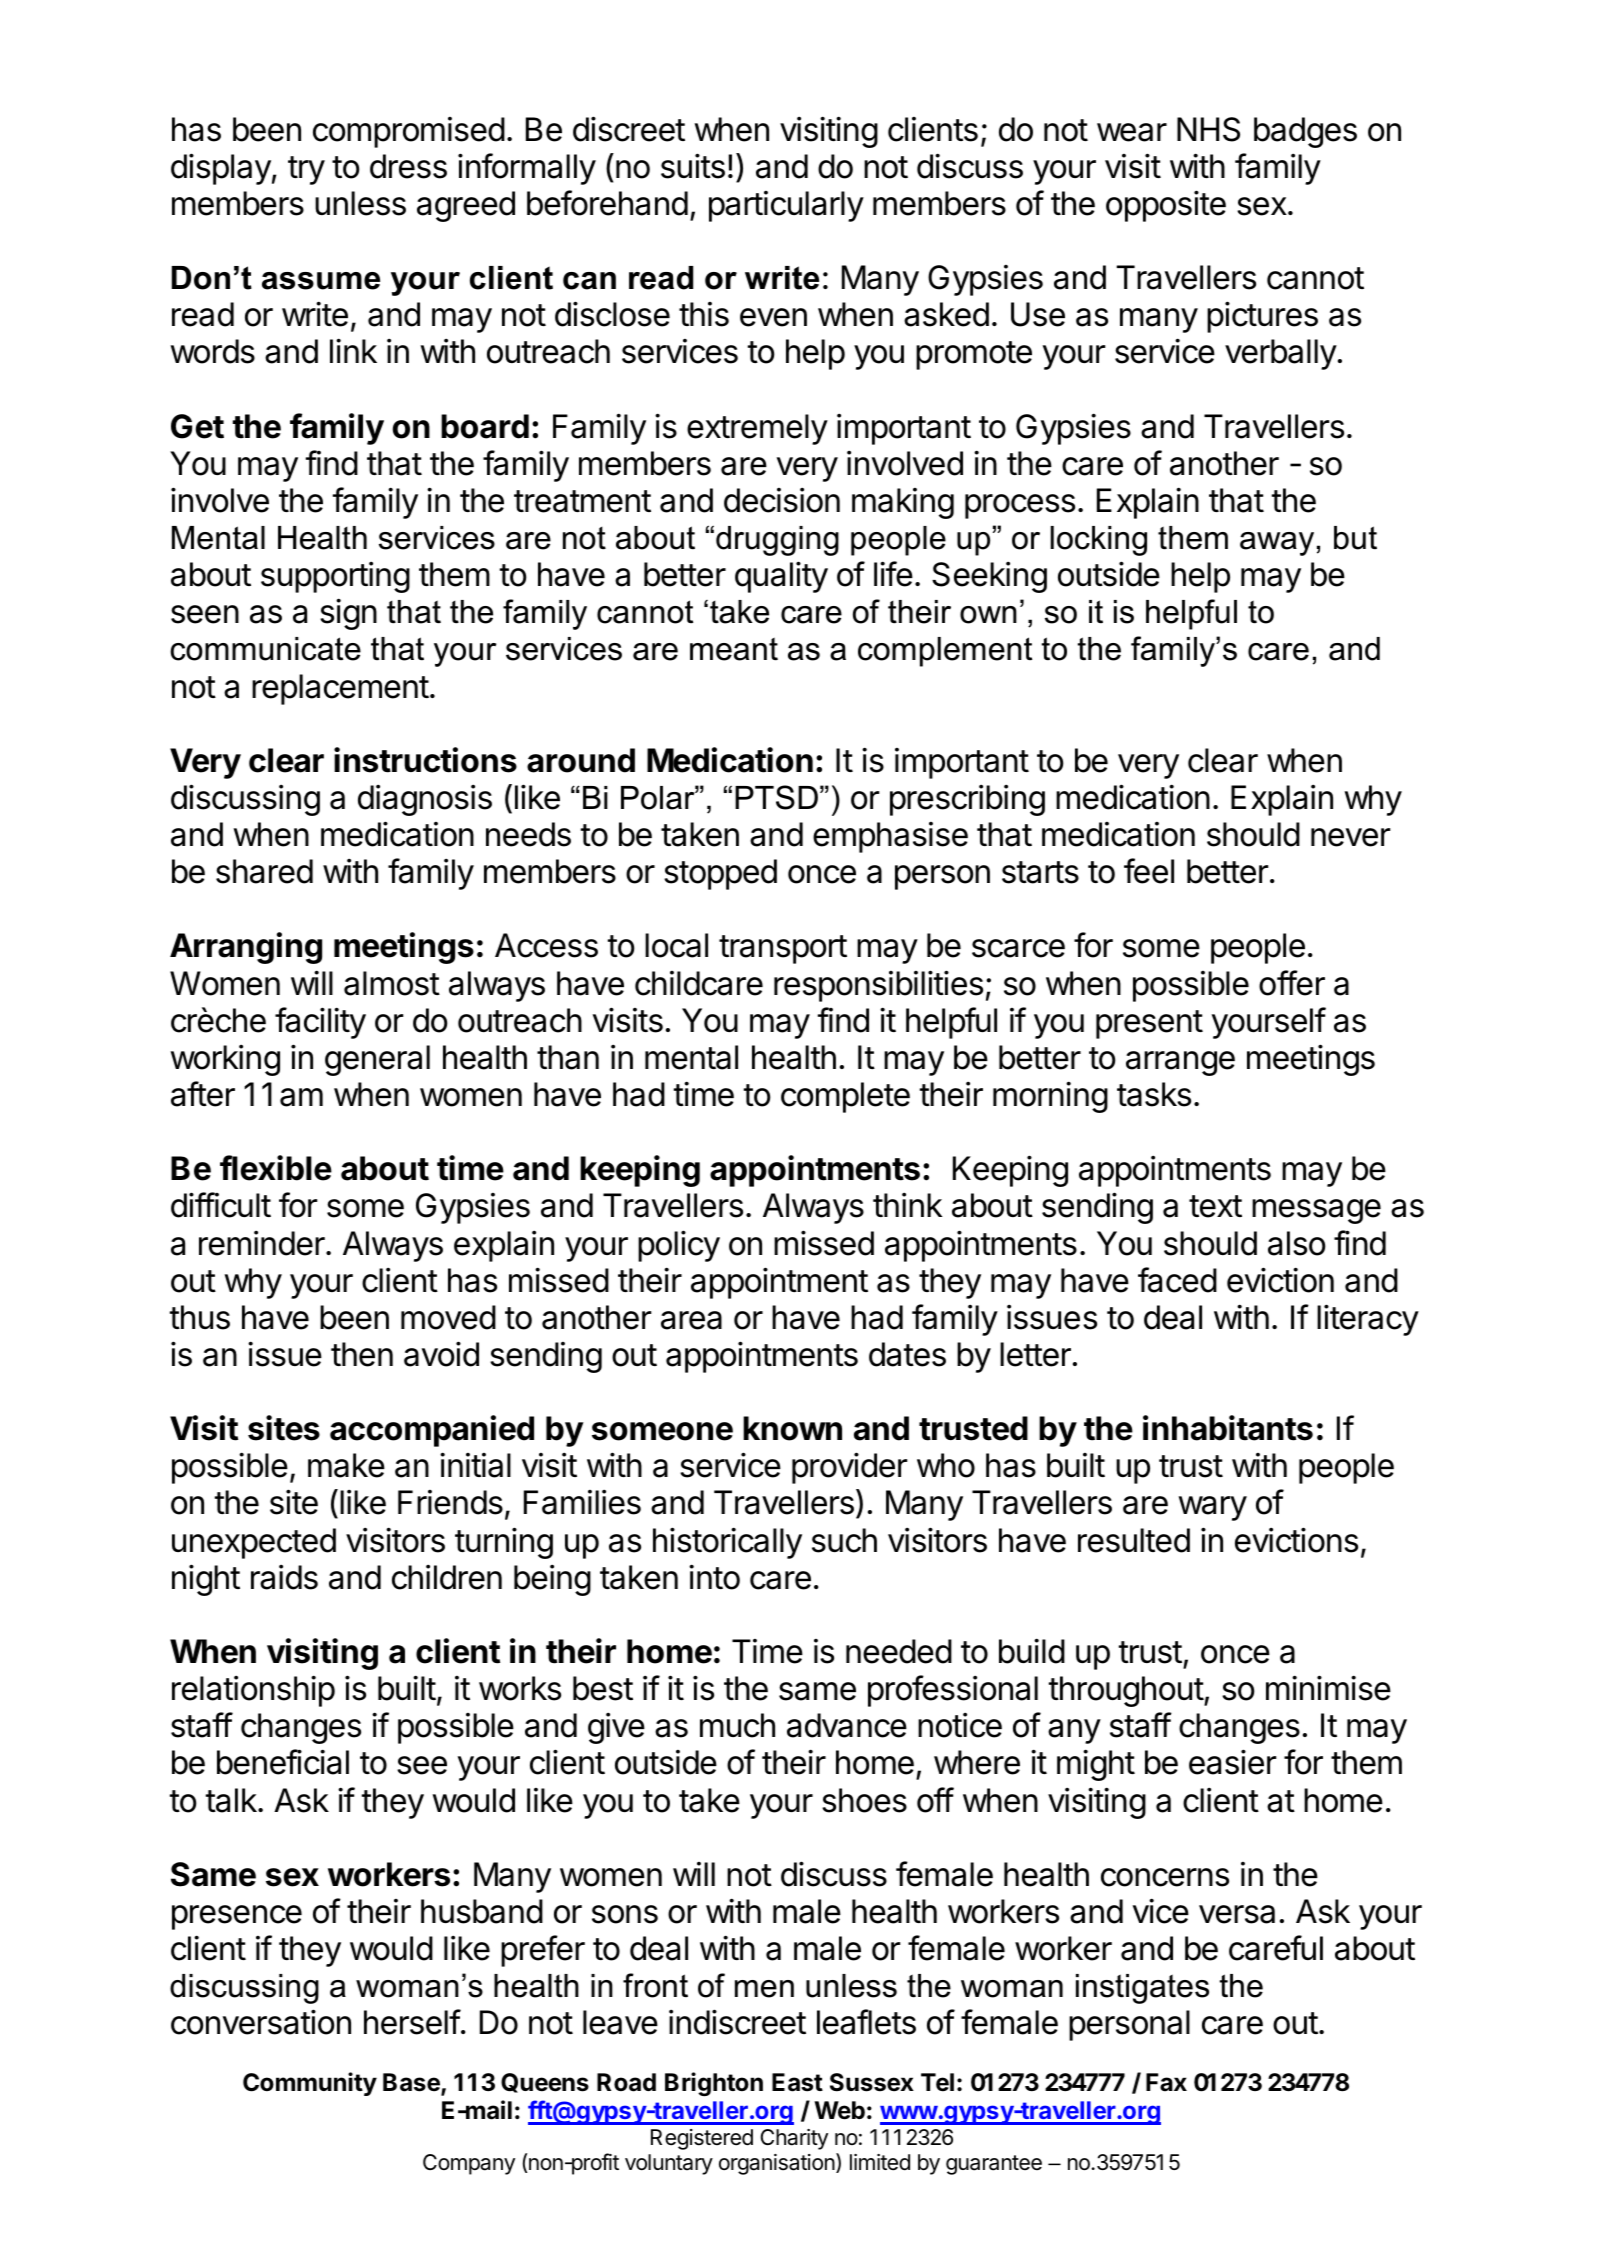 The width and height of the screenshot is (1602, 2265). I want to click on PTSD, so click(776, 797).
